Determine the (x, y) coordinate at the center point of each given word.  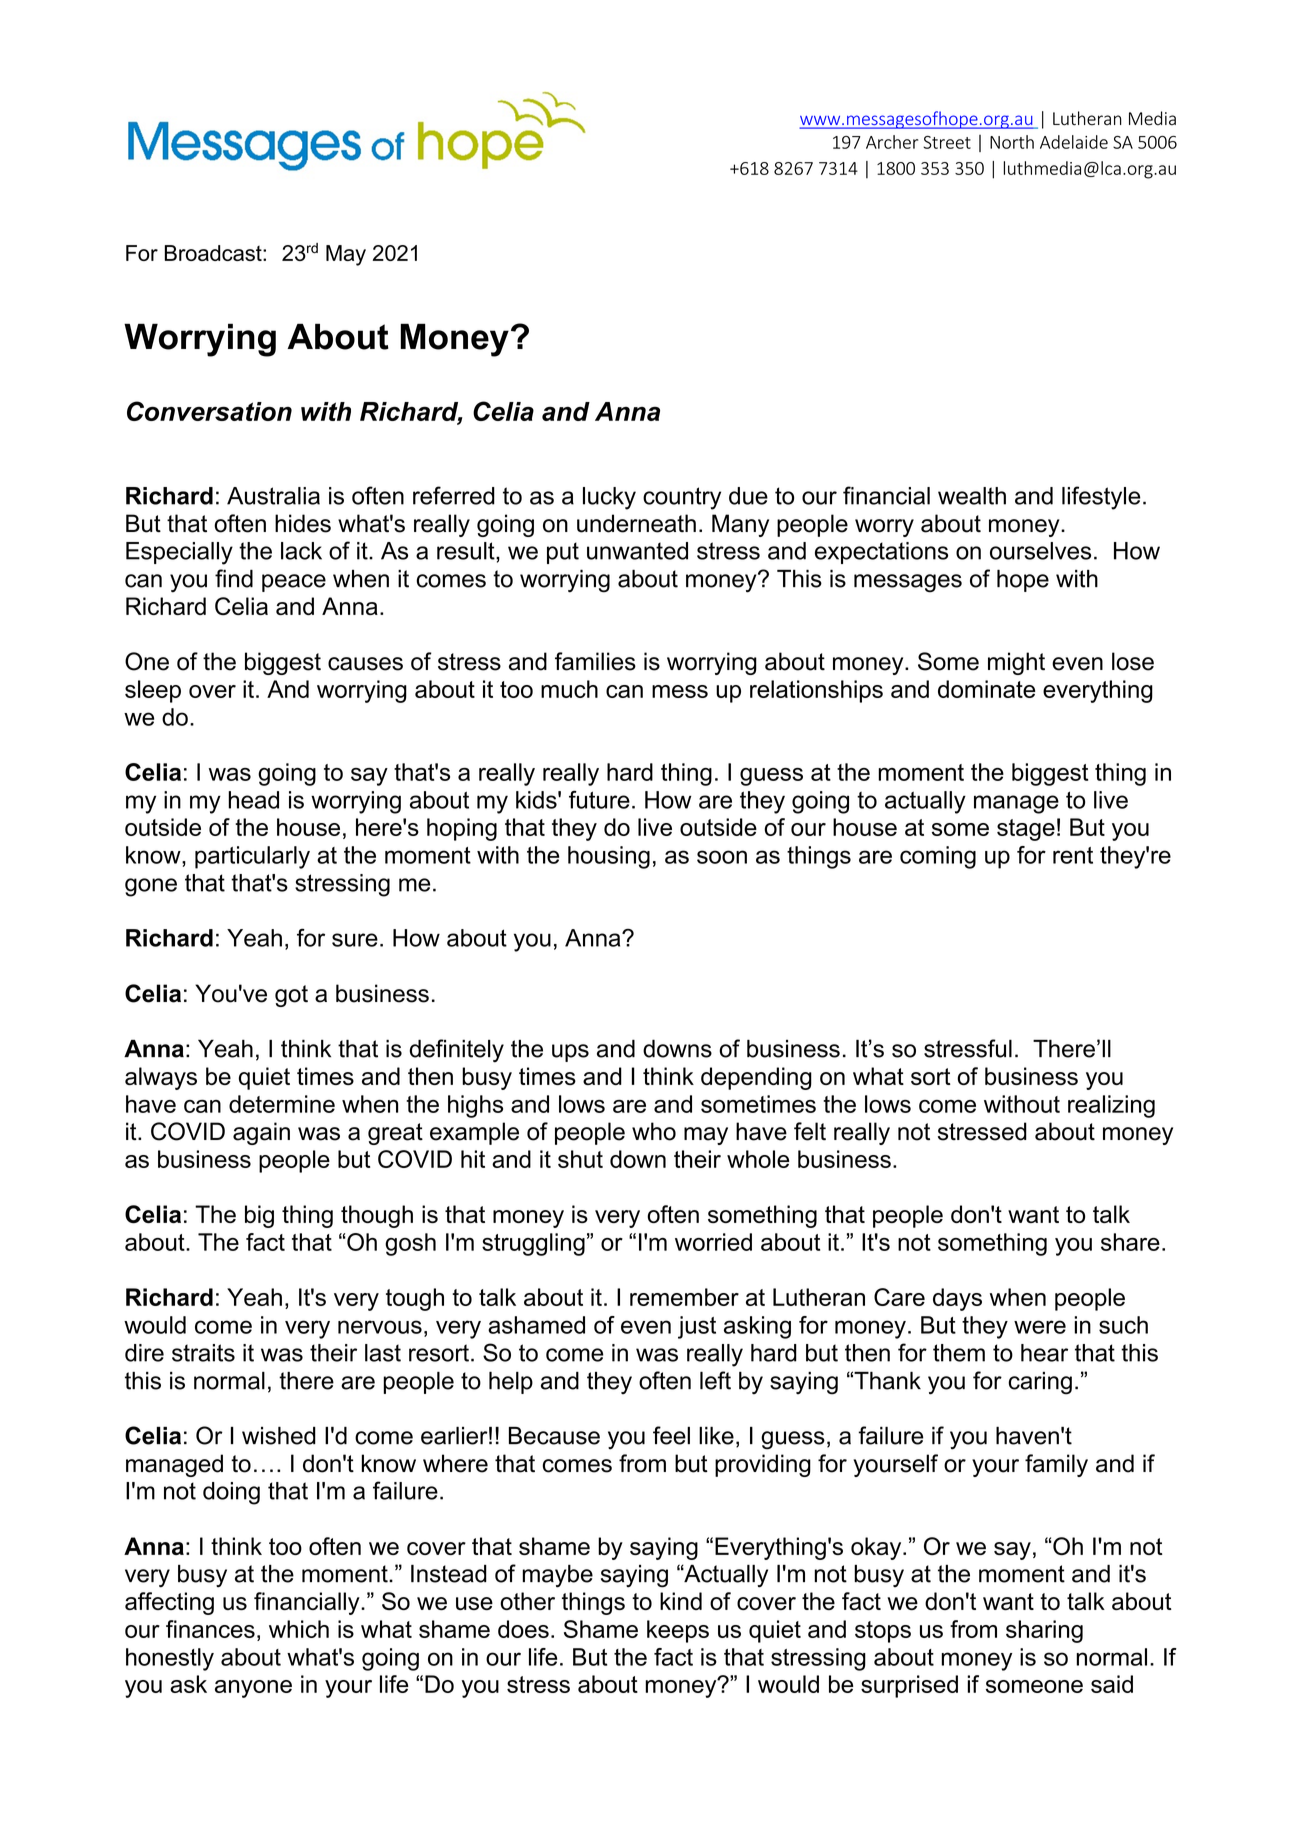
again (261, 1133)
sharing (1044, 1631)
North (1012, 142)
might (1016, 663)
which (299, 1629)
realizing (1111, 1106)
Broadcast (214, 253)
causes (365, 664)
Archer (892, 142)
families (595, 661)
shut (580, 1159)
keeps (678, 1631)
